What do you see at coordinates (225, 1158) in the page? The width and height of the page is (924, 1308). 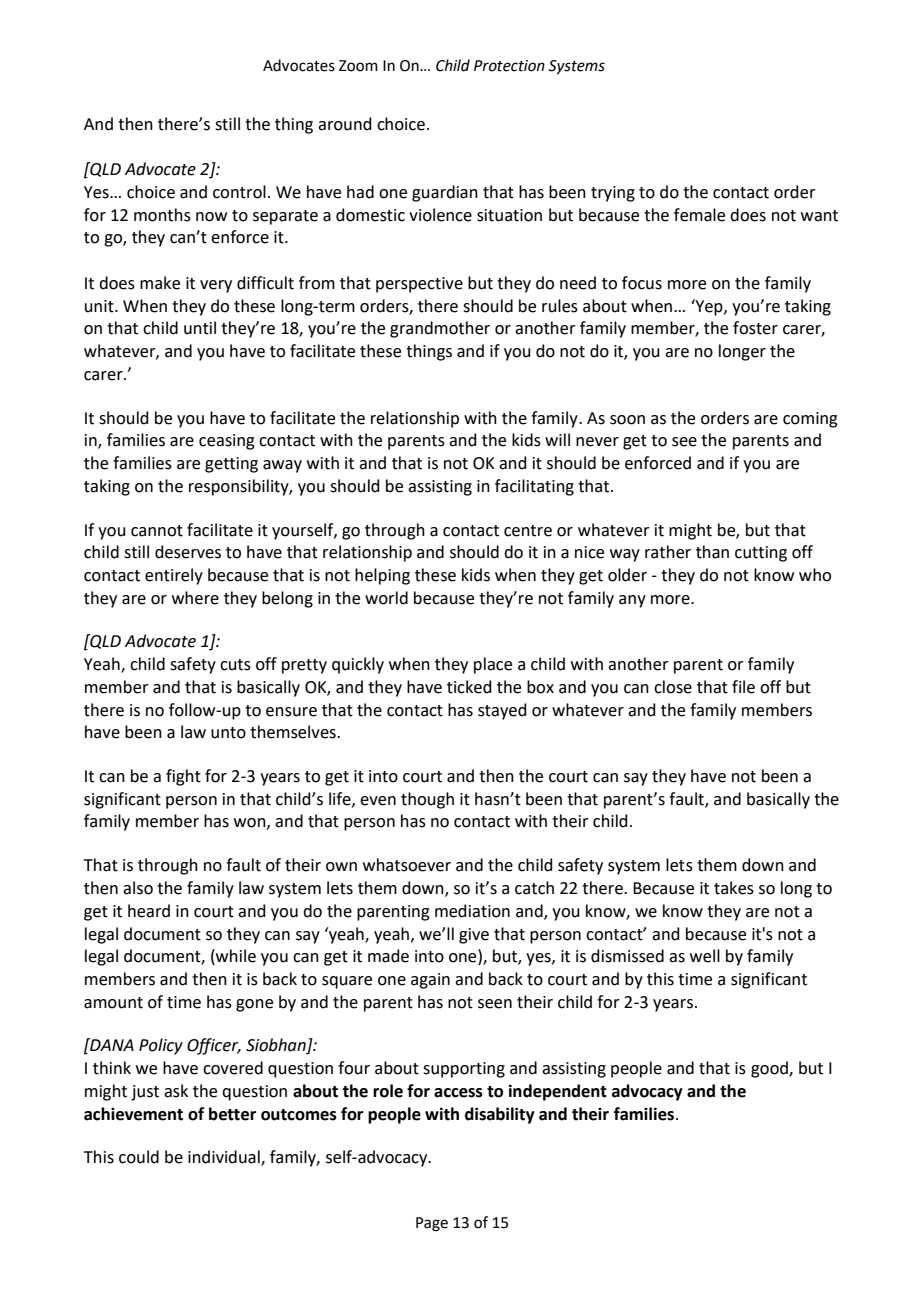 I see `individual` at bounding box center [225, 1158].
